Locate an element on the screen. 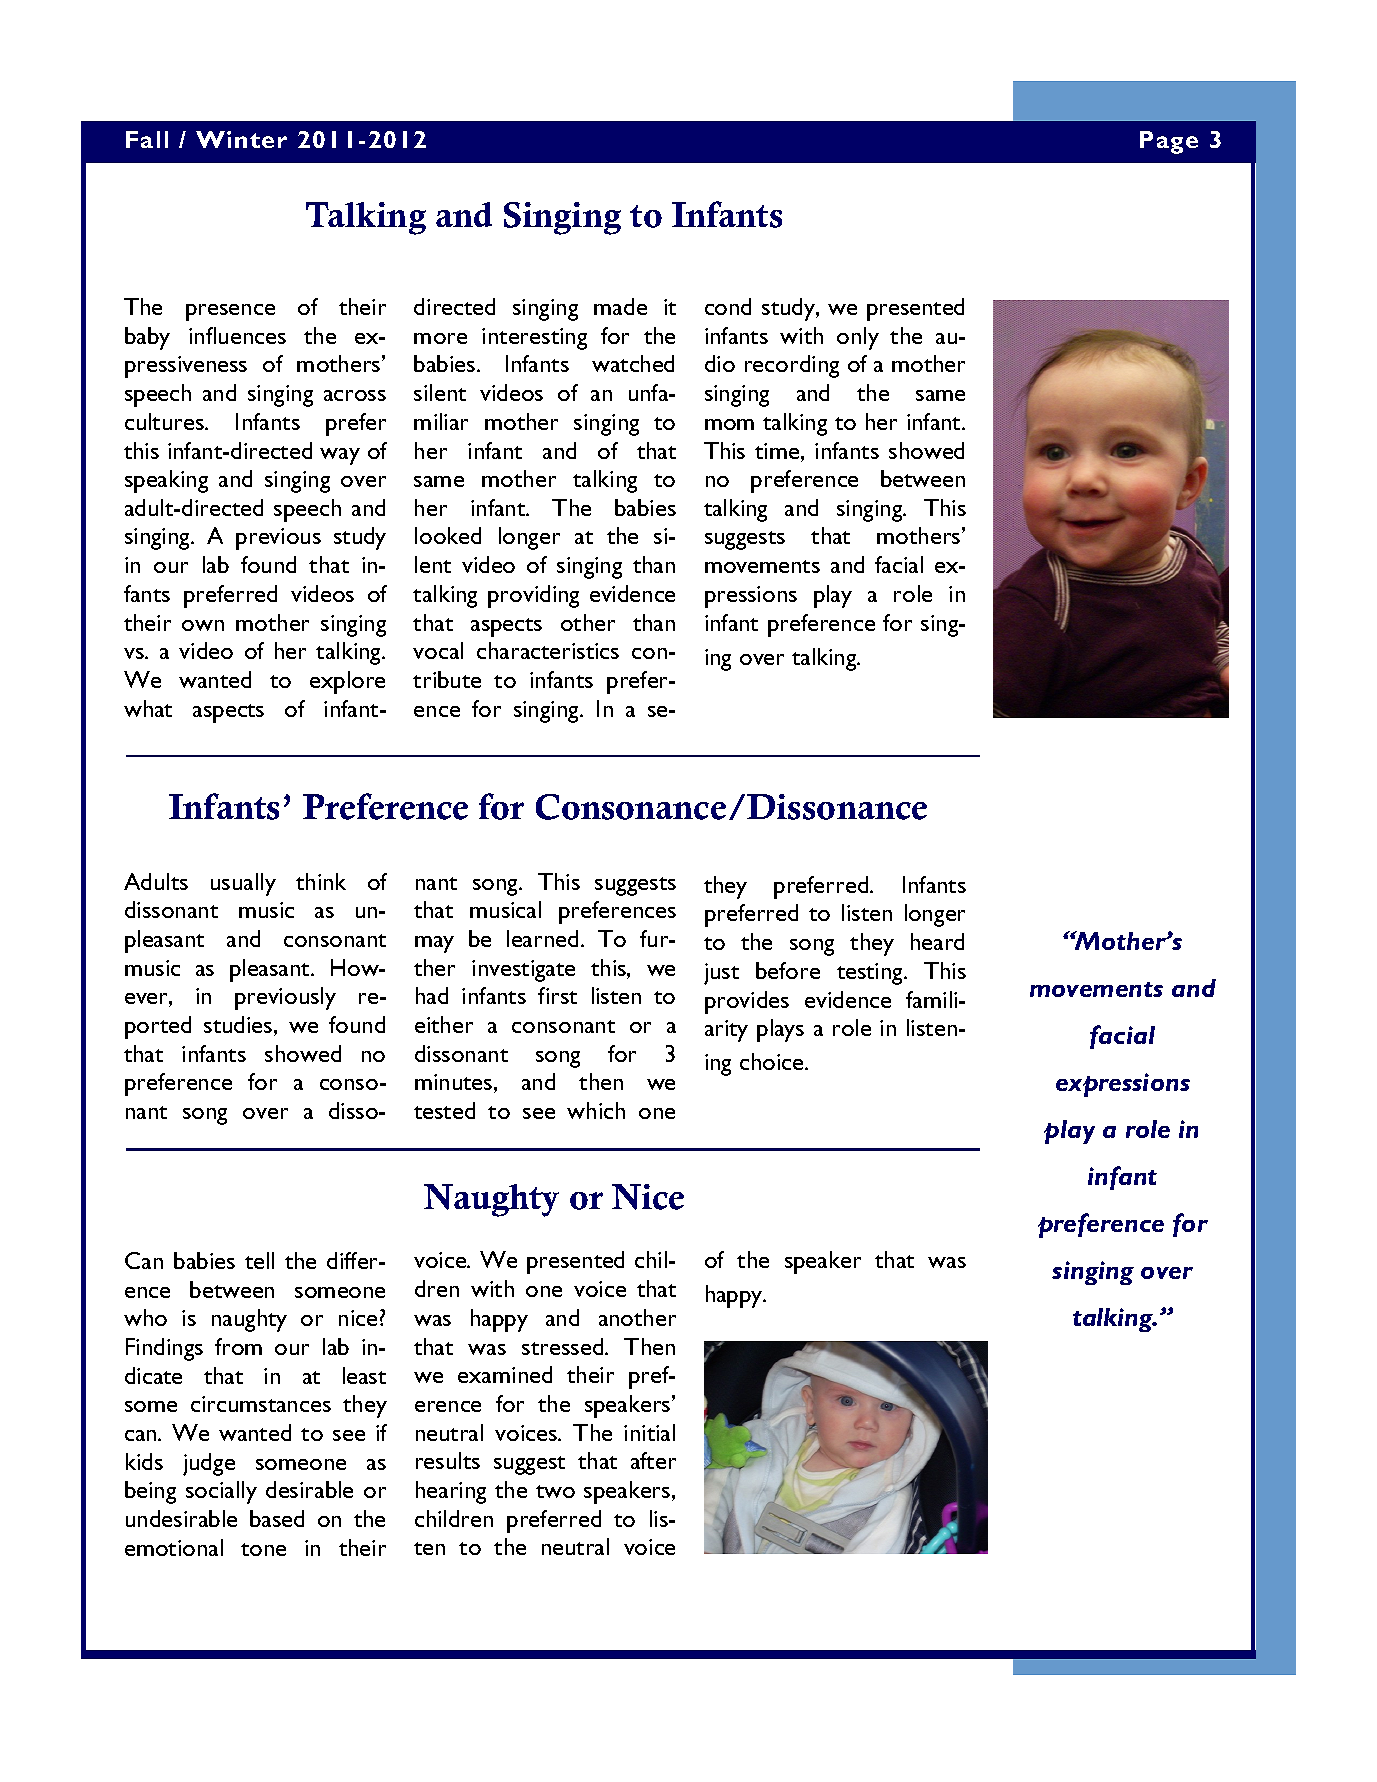  only is located at coordinates (858, 338).
